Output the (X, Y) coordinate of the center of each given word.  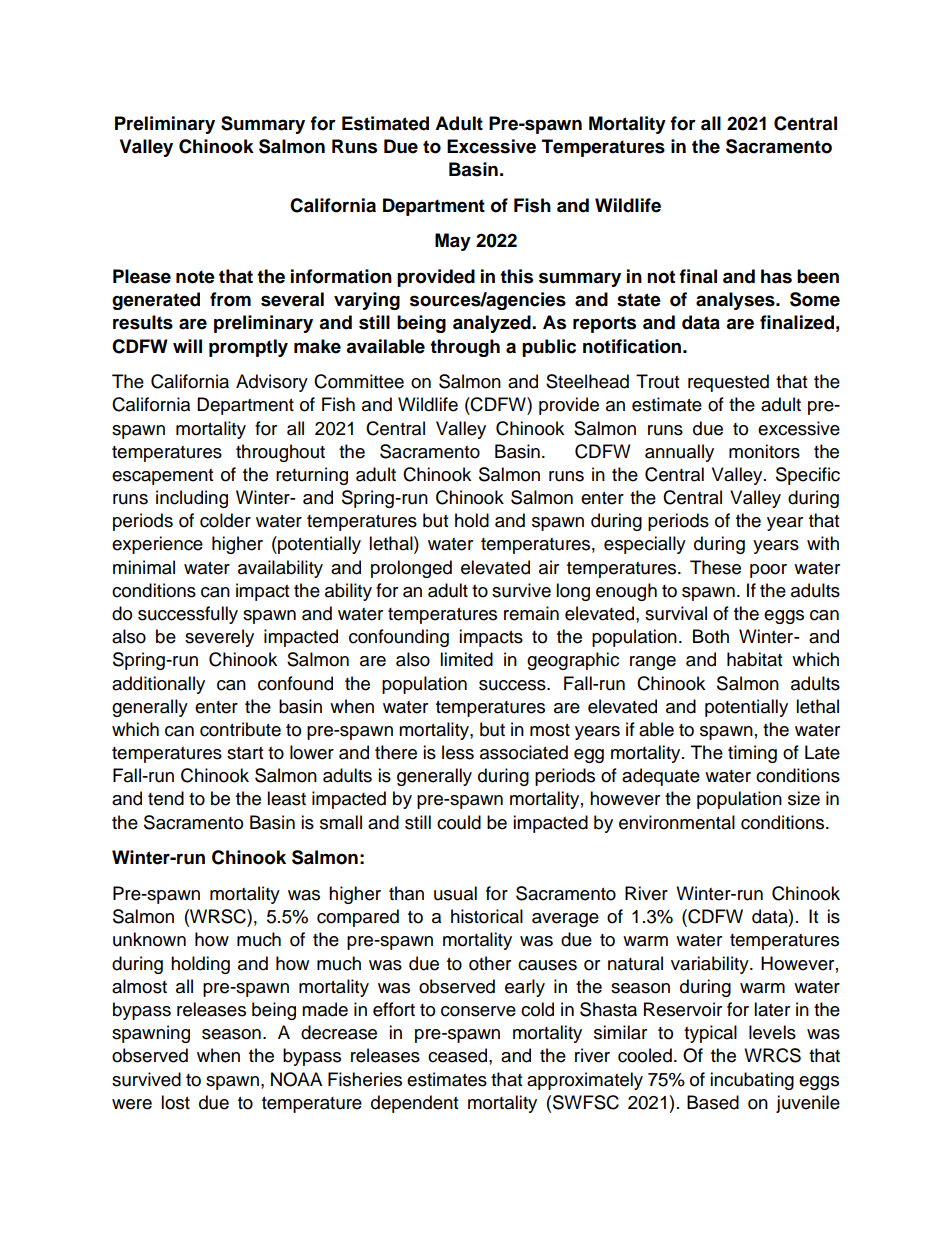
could (459, 822)
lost (175, 1102)
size (804, 798)
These (715, 567)
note (195, 277)
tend (166, 798)
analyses (736, 301)
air (549, 567)
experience (157, 545)
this (516, 276)
